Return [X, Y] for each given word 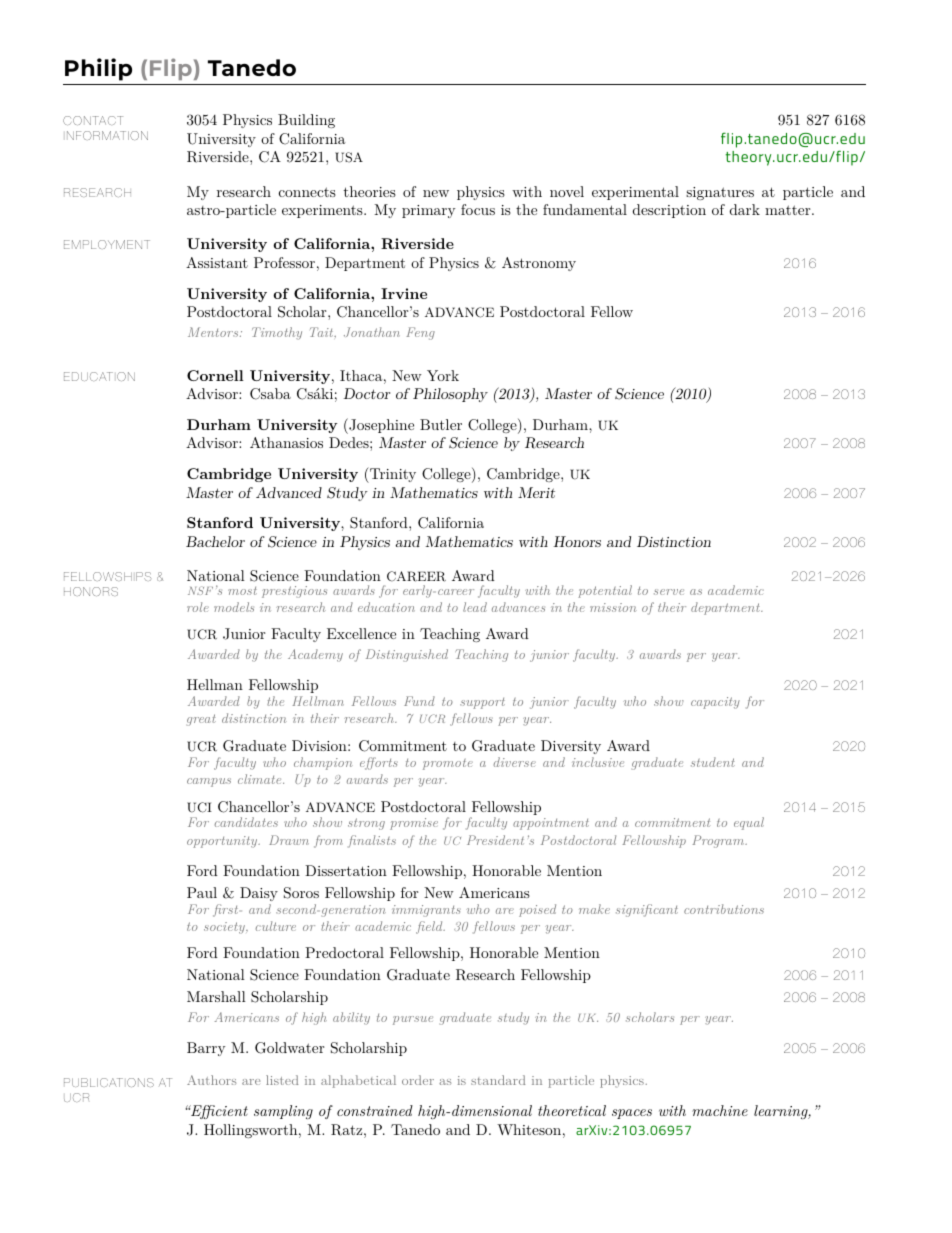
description [669, 211]
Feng [420, 333]
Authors [211, 1080]
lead [475, 607]
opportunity [223, 842]
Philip [98, 69]
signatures [720, 193]
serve [669, 592]
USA [349, 157]
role [198, 607]
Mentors [214, 332]
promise [414, 824]
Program [719, 841]
